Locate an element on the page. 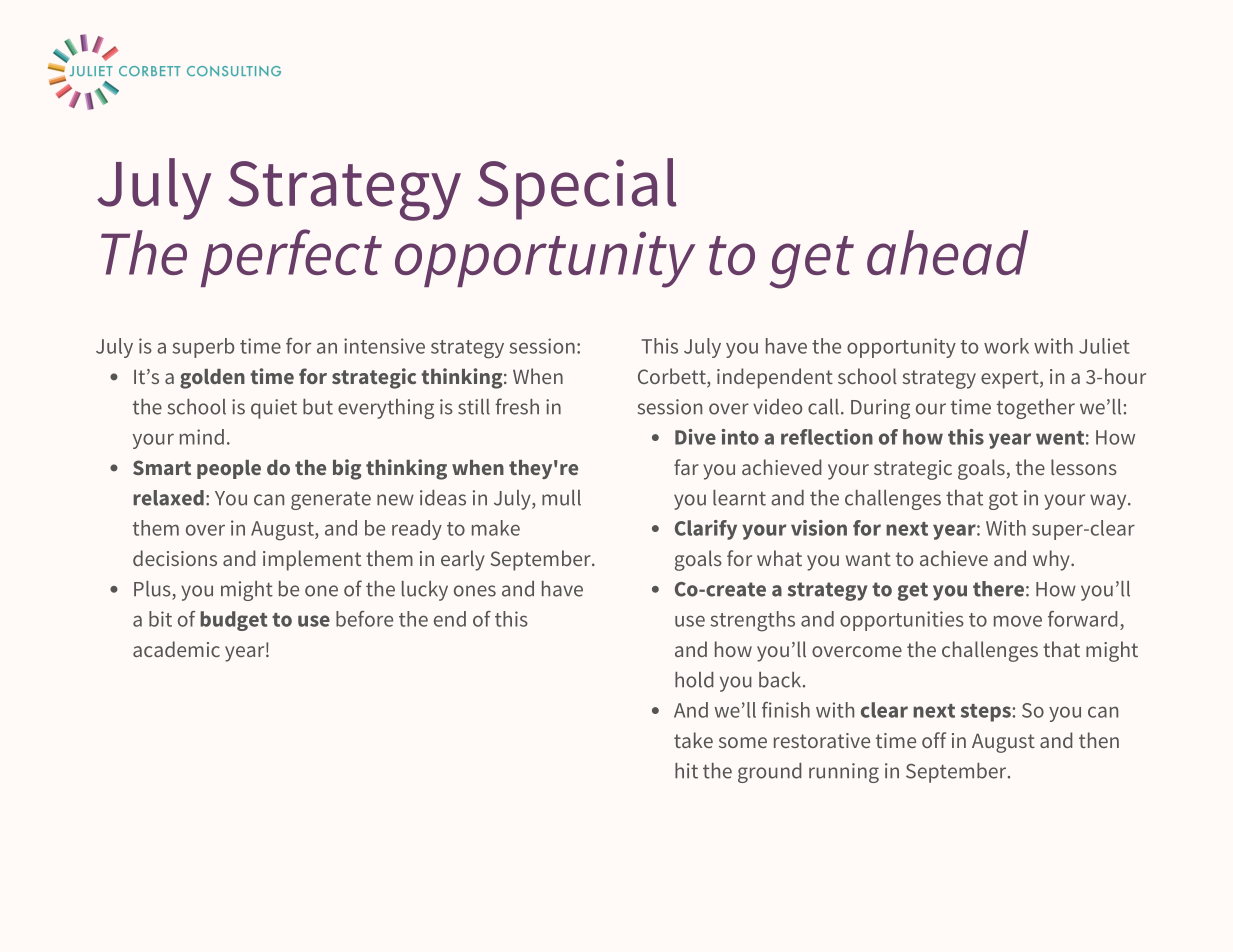  Special is located at coordinates (577, 189).
